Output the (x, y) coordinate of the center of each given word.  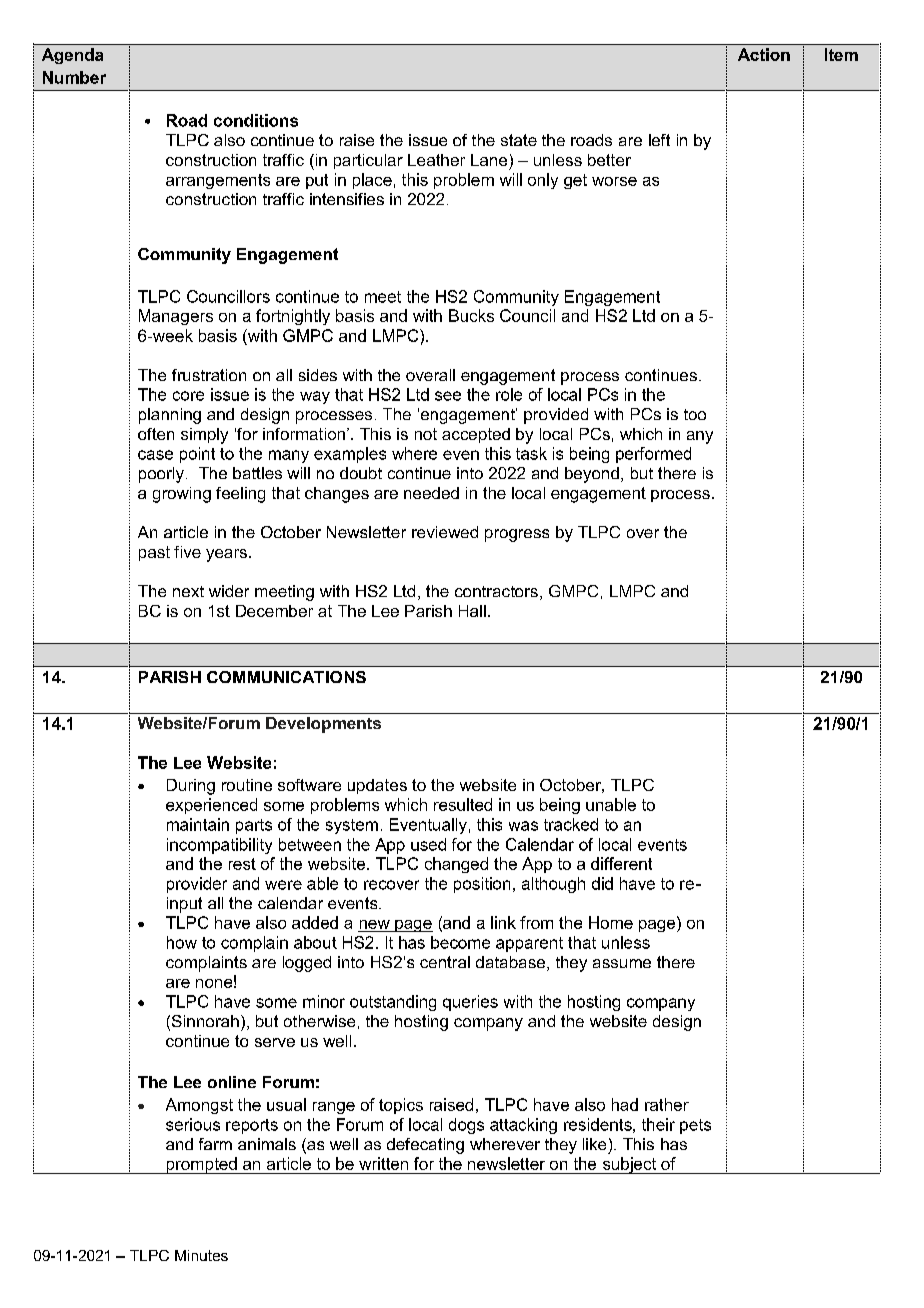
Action (764, 54)
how (182, 942)
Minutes (201, 1255)
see (448, 396)
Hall (472, 611)
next (188, 591)
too (695, 414)
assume (622, 963)
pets (695, 1126)
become (460, 942)
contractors (496, 591)
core (188, 396)
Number (74, 77)
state (519, 140)
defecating (425, 1146)
